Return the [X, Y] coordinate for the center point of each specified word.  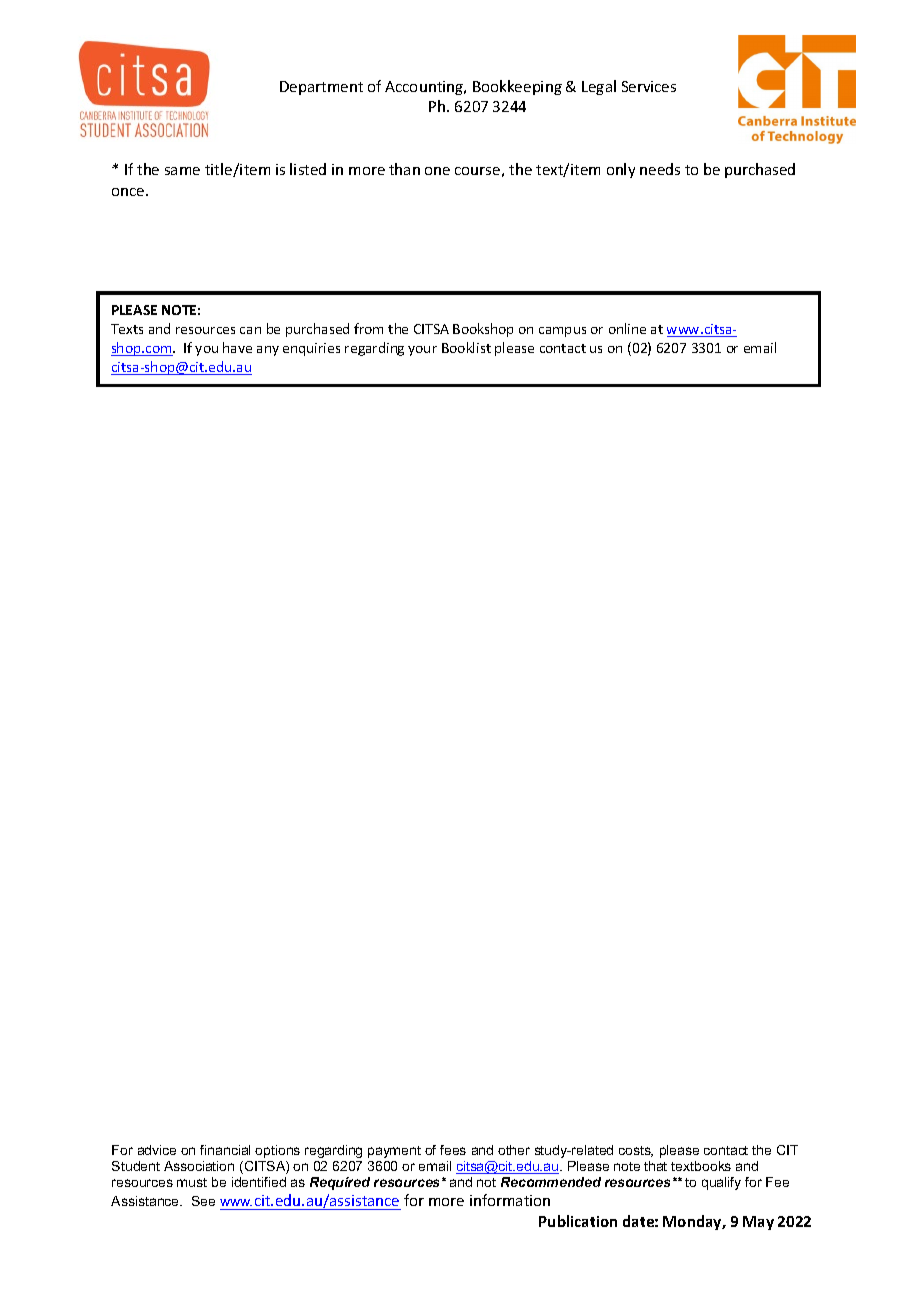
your [422, 351]
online [627, 328]
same [182, 171]
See [203, 1201]
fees [453, 1150]
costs [636, 1151]
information [510, 1200]
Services [649, 86]
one [437, 171]
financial [225, 1150]
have [237, 347]
